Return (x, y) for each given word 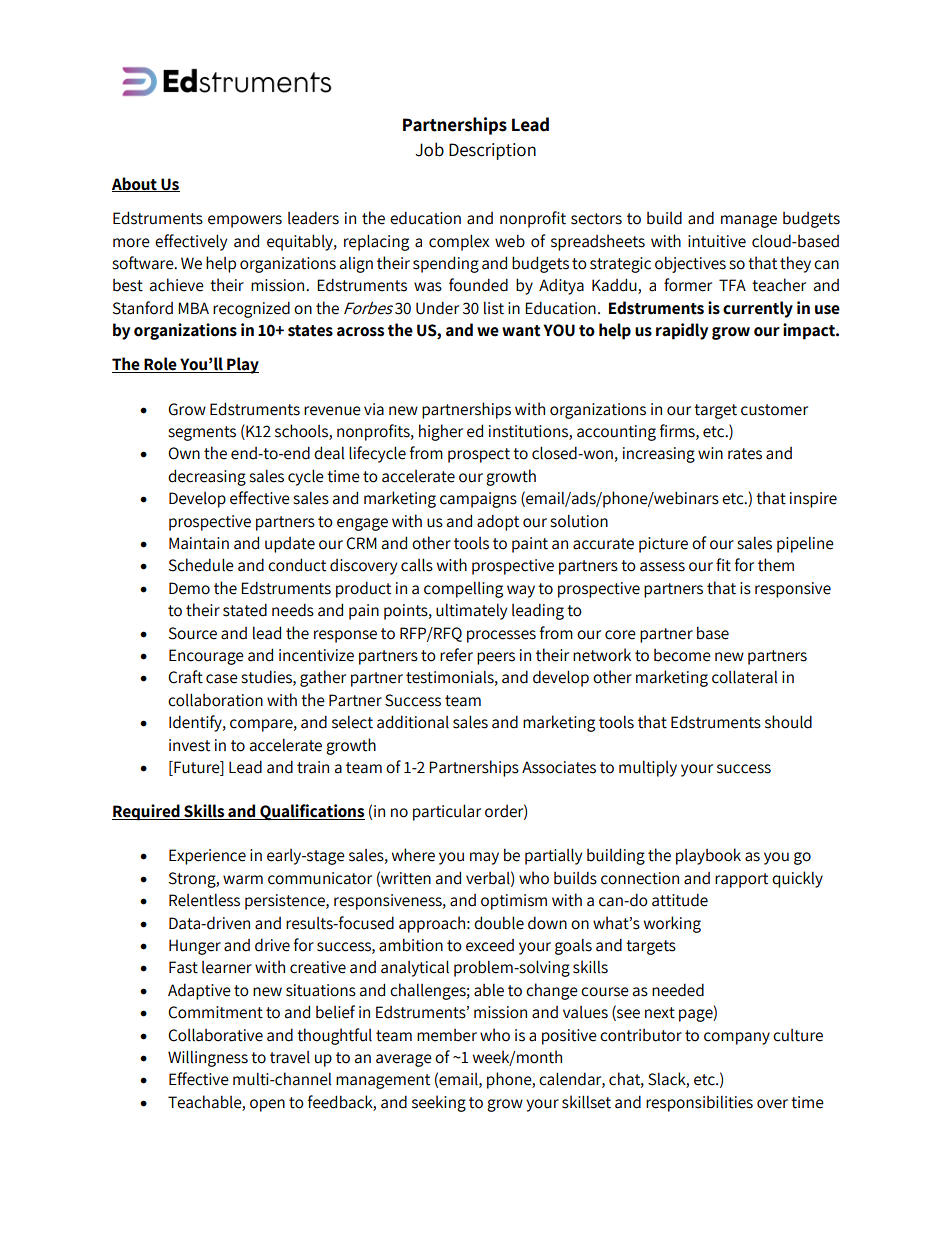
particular (447, 812)
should (788, 722)
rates (745, 454)
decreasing (207, 477)
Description (492, 151)
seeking (439, 1103)
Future (197, 768)
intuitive (717, 241)
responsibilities (699, 1103)
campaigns (478, 500)
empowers (245, 221)
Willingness (208, 1058)
